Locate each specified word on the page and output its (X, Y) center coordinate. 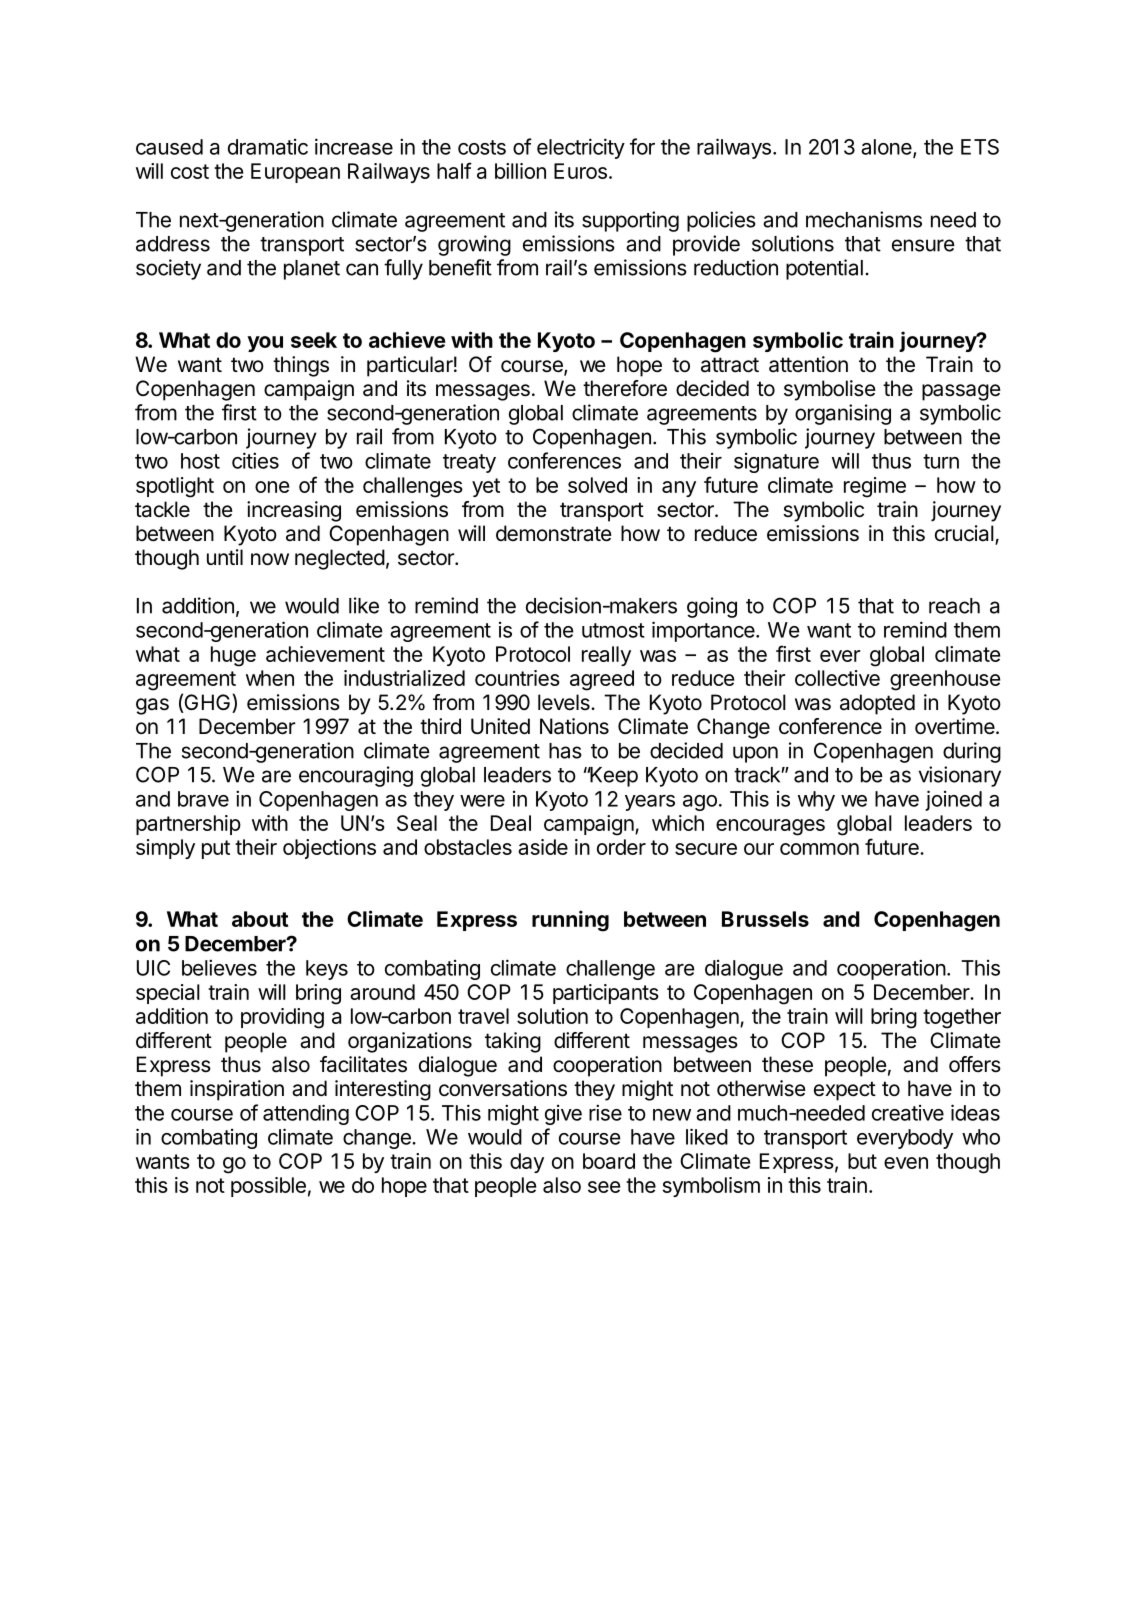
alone (887, 148)
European (295, 173)
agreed (602, 680)
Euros (580, 171)
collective (837, 678)
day (527, 1163)
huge (233, 656)
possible (268, 1187)
